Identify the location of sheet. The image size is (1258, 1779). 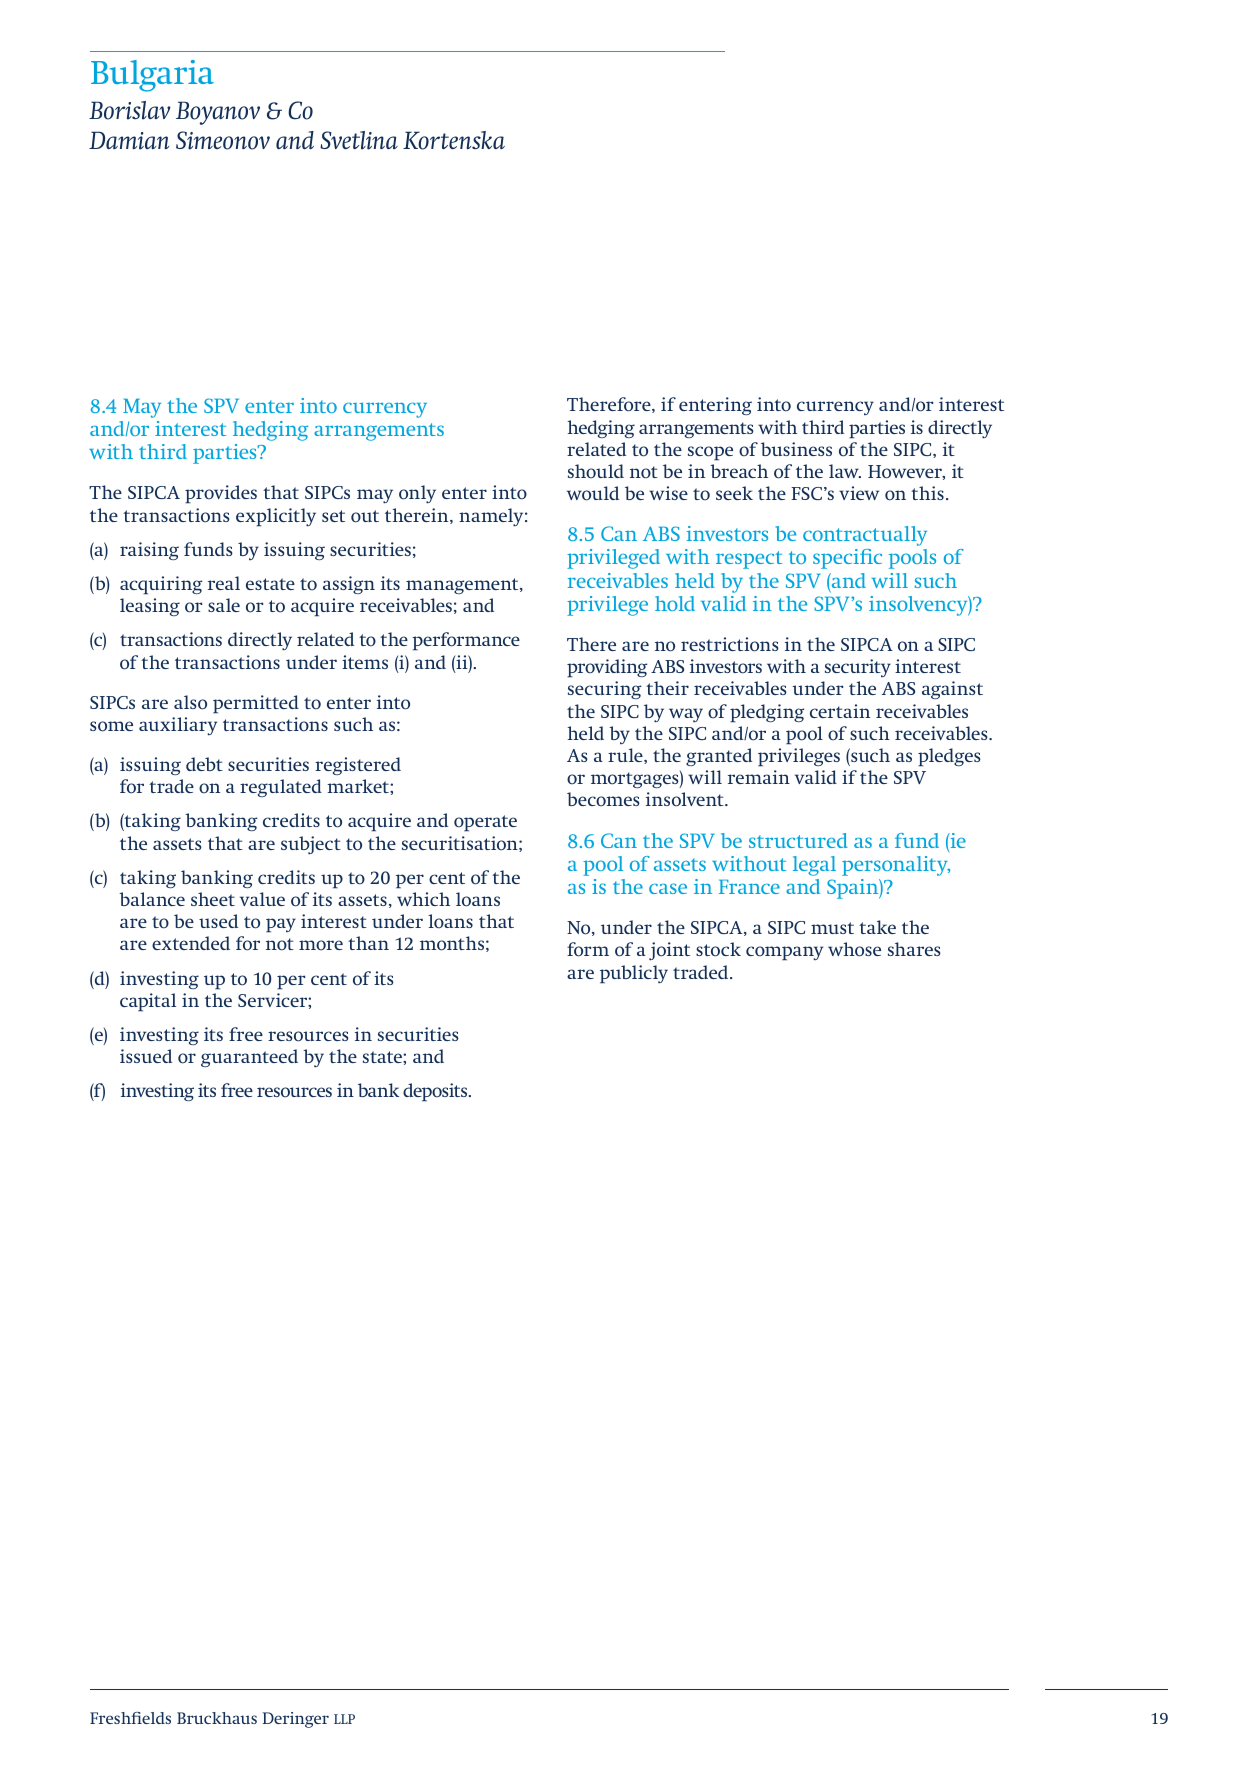
(213, 899).
